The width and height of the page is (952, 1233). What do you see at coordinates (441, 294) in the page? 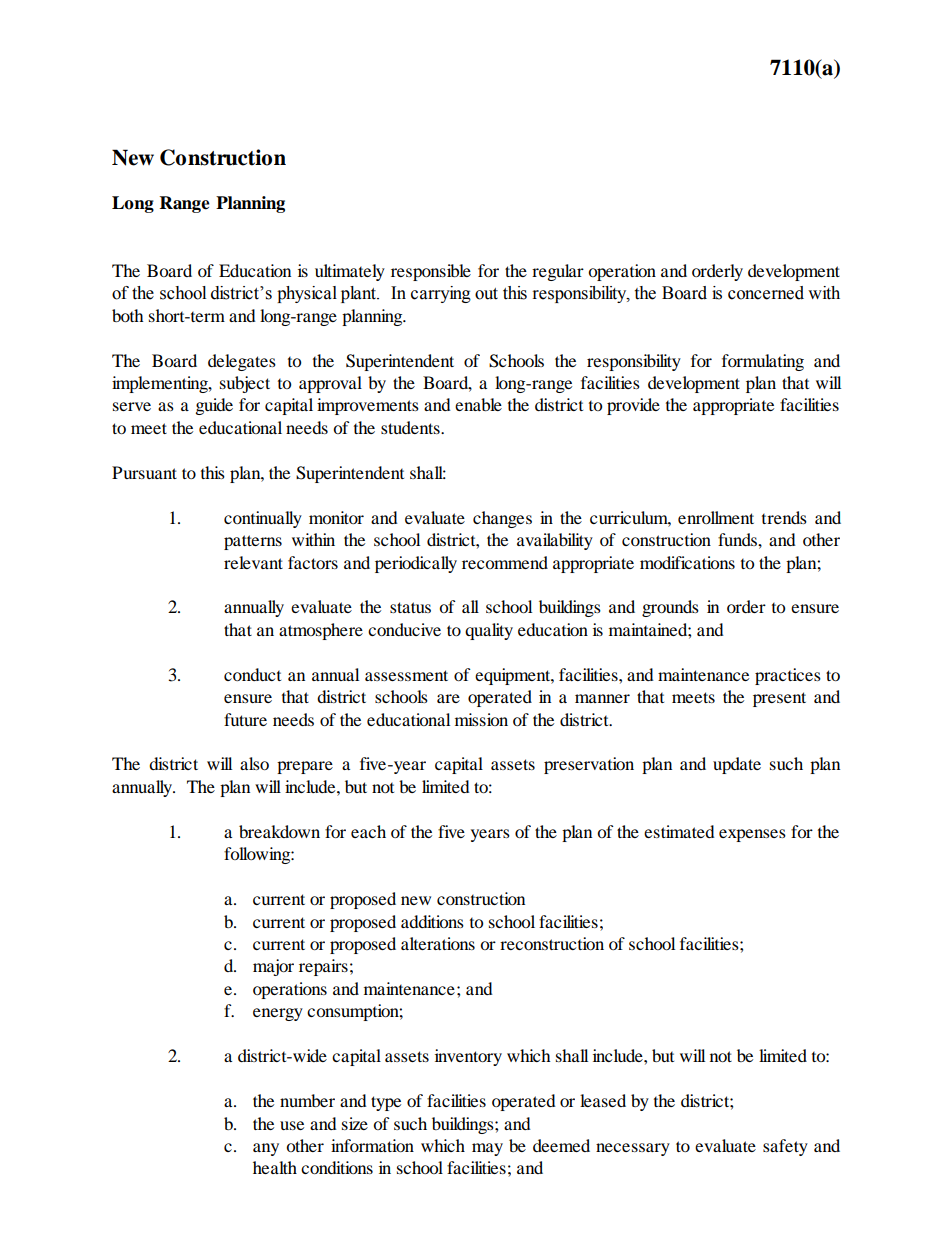
I see `carrying` at bounding box center [441, 294].
